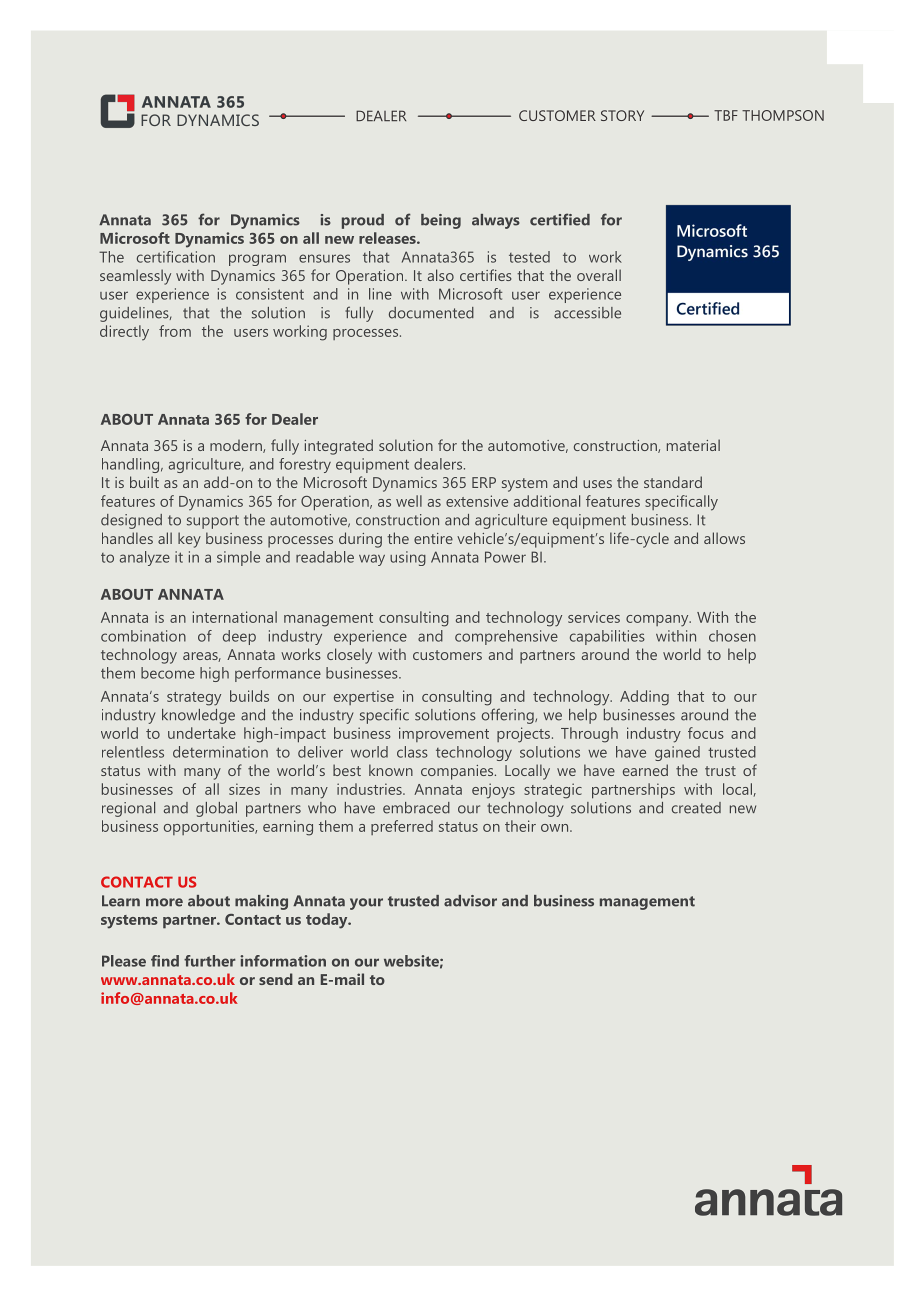 The image size is (924, 1297). What do you see at coordinates (189, 540) in the document?
I see `key` at bounding box center [189, 540].
